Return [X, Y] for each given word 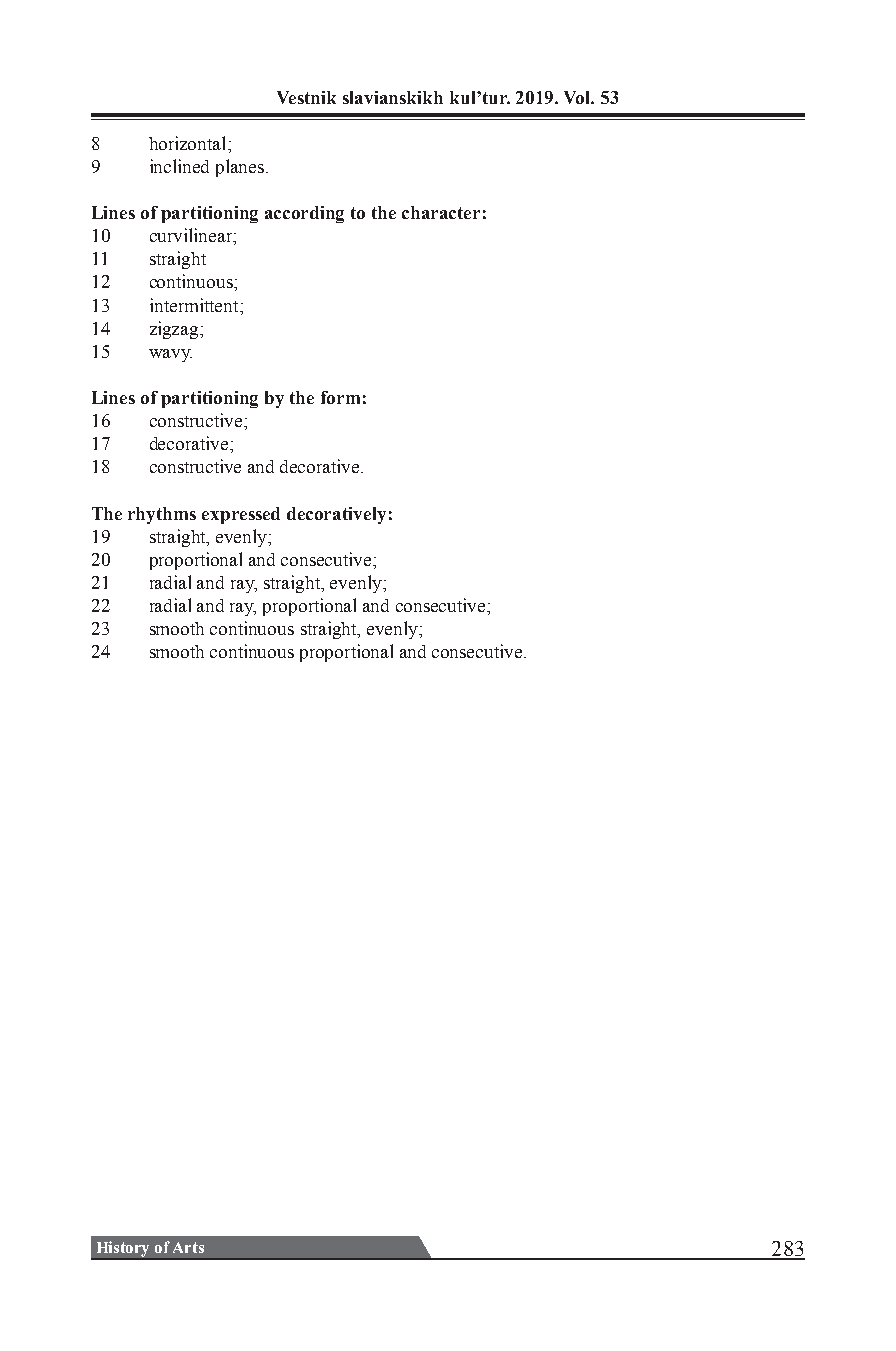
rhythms [162, 515]
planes [241, 168]
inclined [179, 166]
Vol [579, 97]
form [340, 397]
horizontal [189, 143]
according [304, 214]
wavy [170, 355]
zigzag [175, 330]
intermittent [195, 305]
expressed [241, 515]
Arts [188, 1247]
